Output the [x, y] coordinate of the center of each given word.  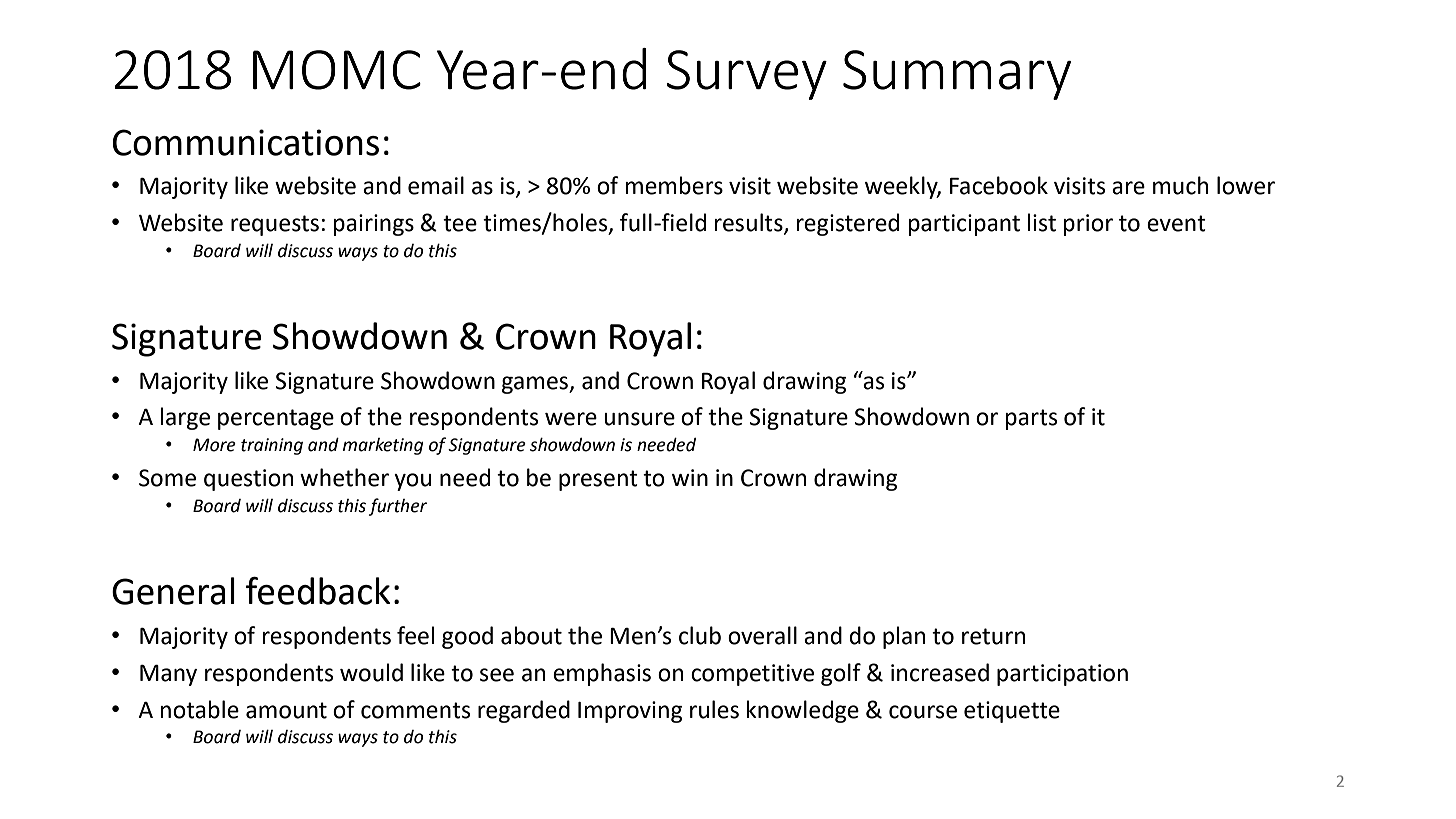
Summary [957, 75]
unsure [639, 419]
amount [286, 710]
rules [714, 709]
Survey [747, 75]
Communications [245, 142]
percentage [276, 419]
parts [1031, 419]
